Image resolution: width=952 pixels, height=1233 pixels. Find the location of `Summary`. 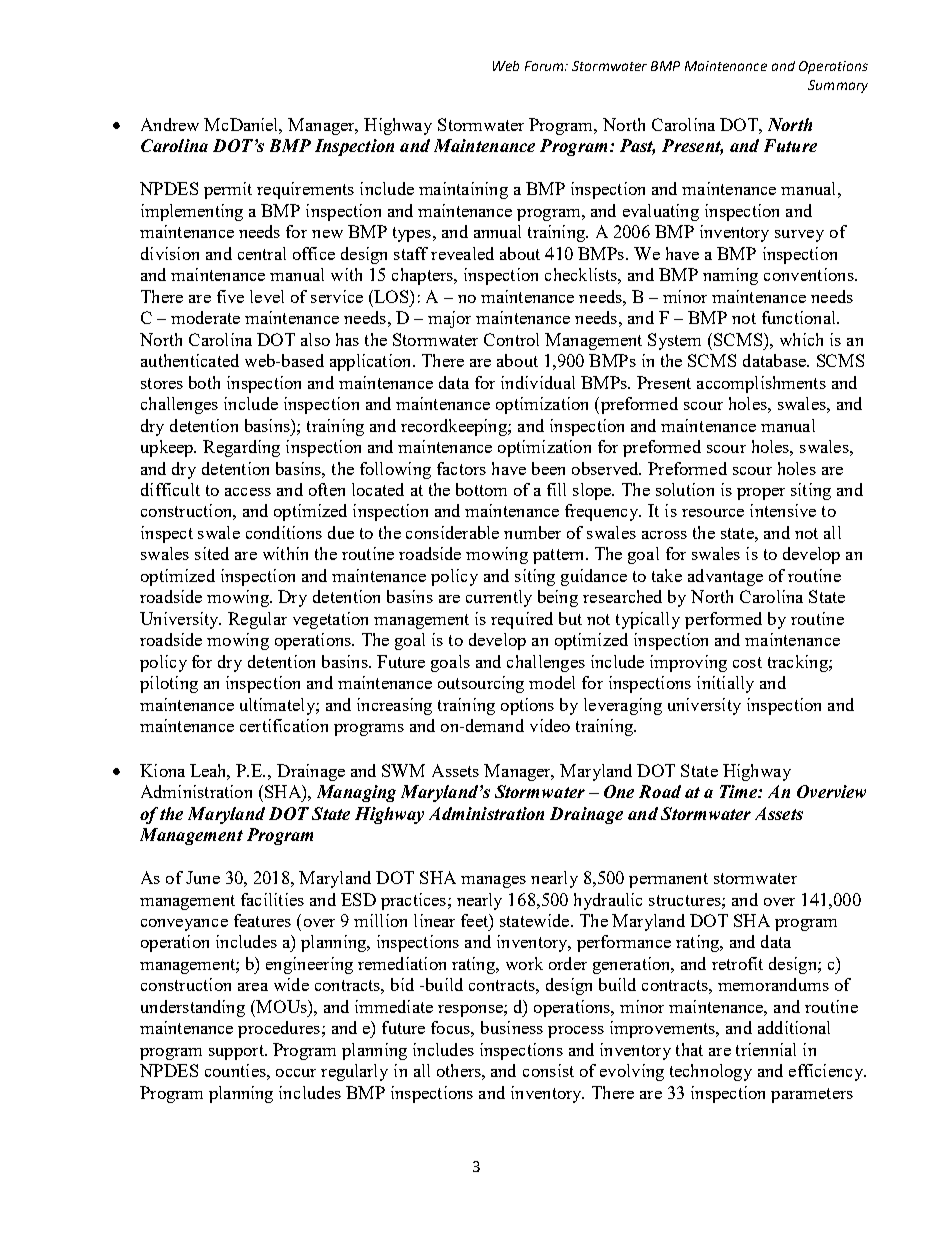

Summary is located at coordinates (838, 86).
